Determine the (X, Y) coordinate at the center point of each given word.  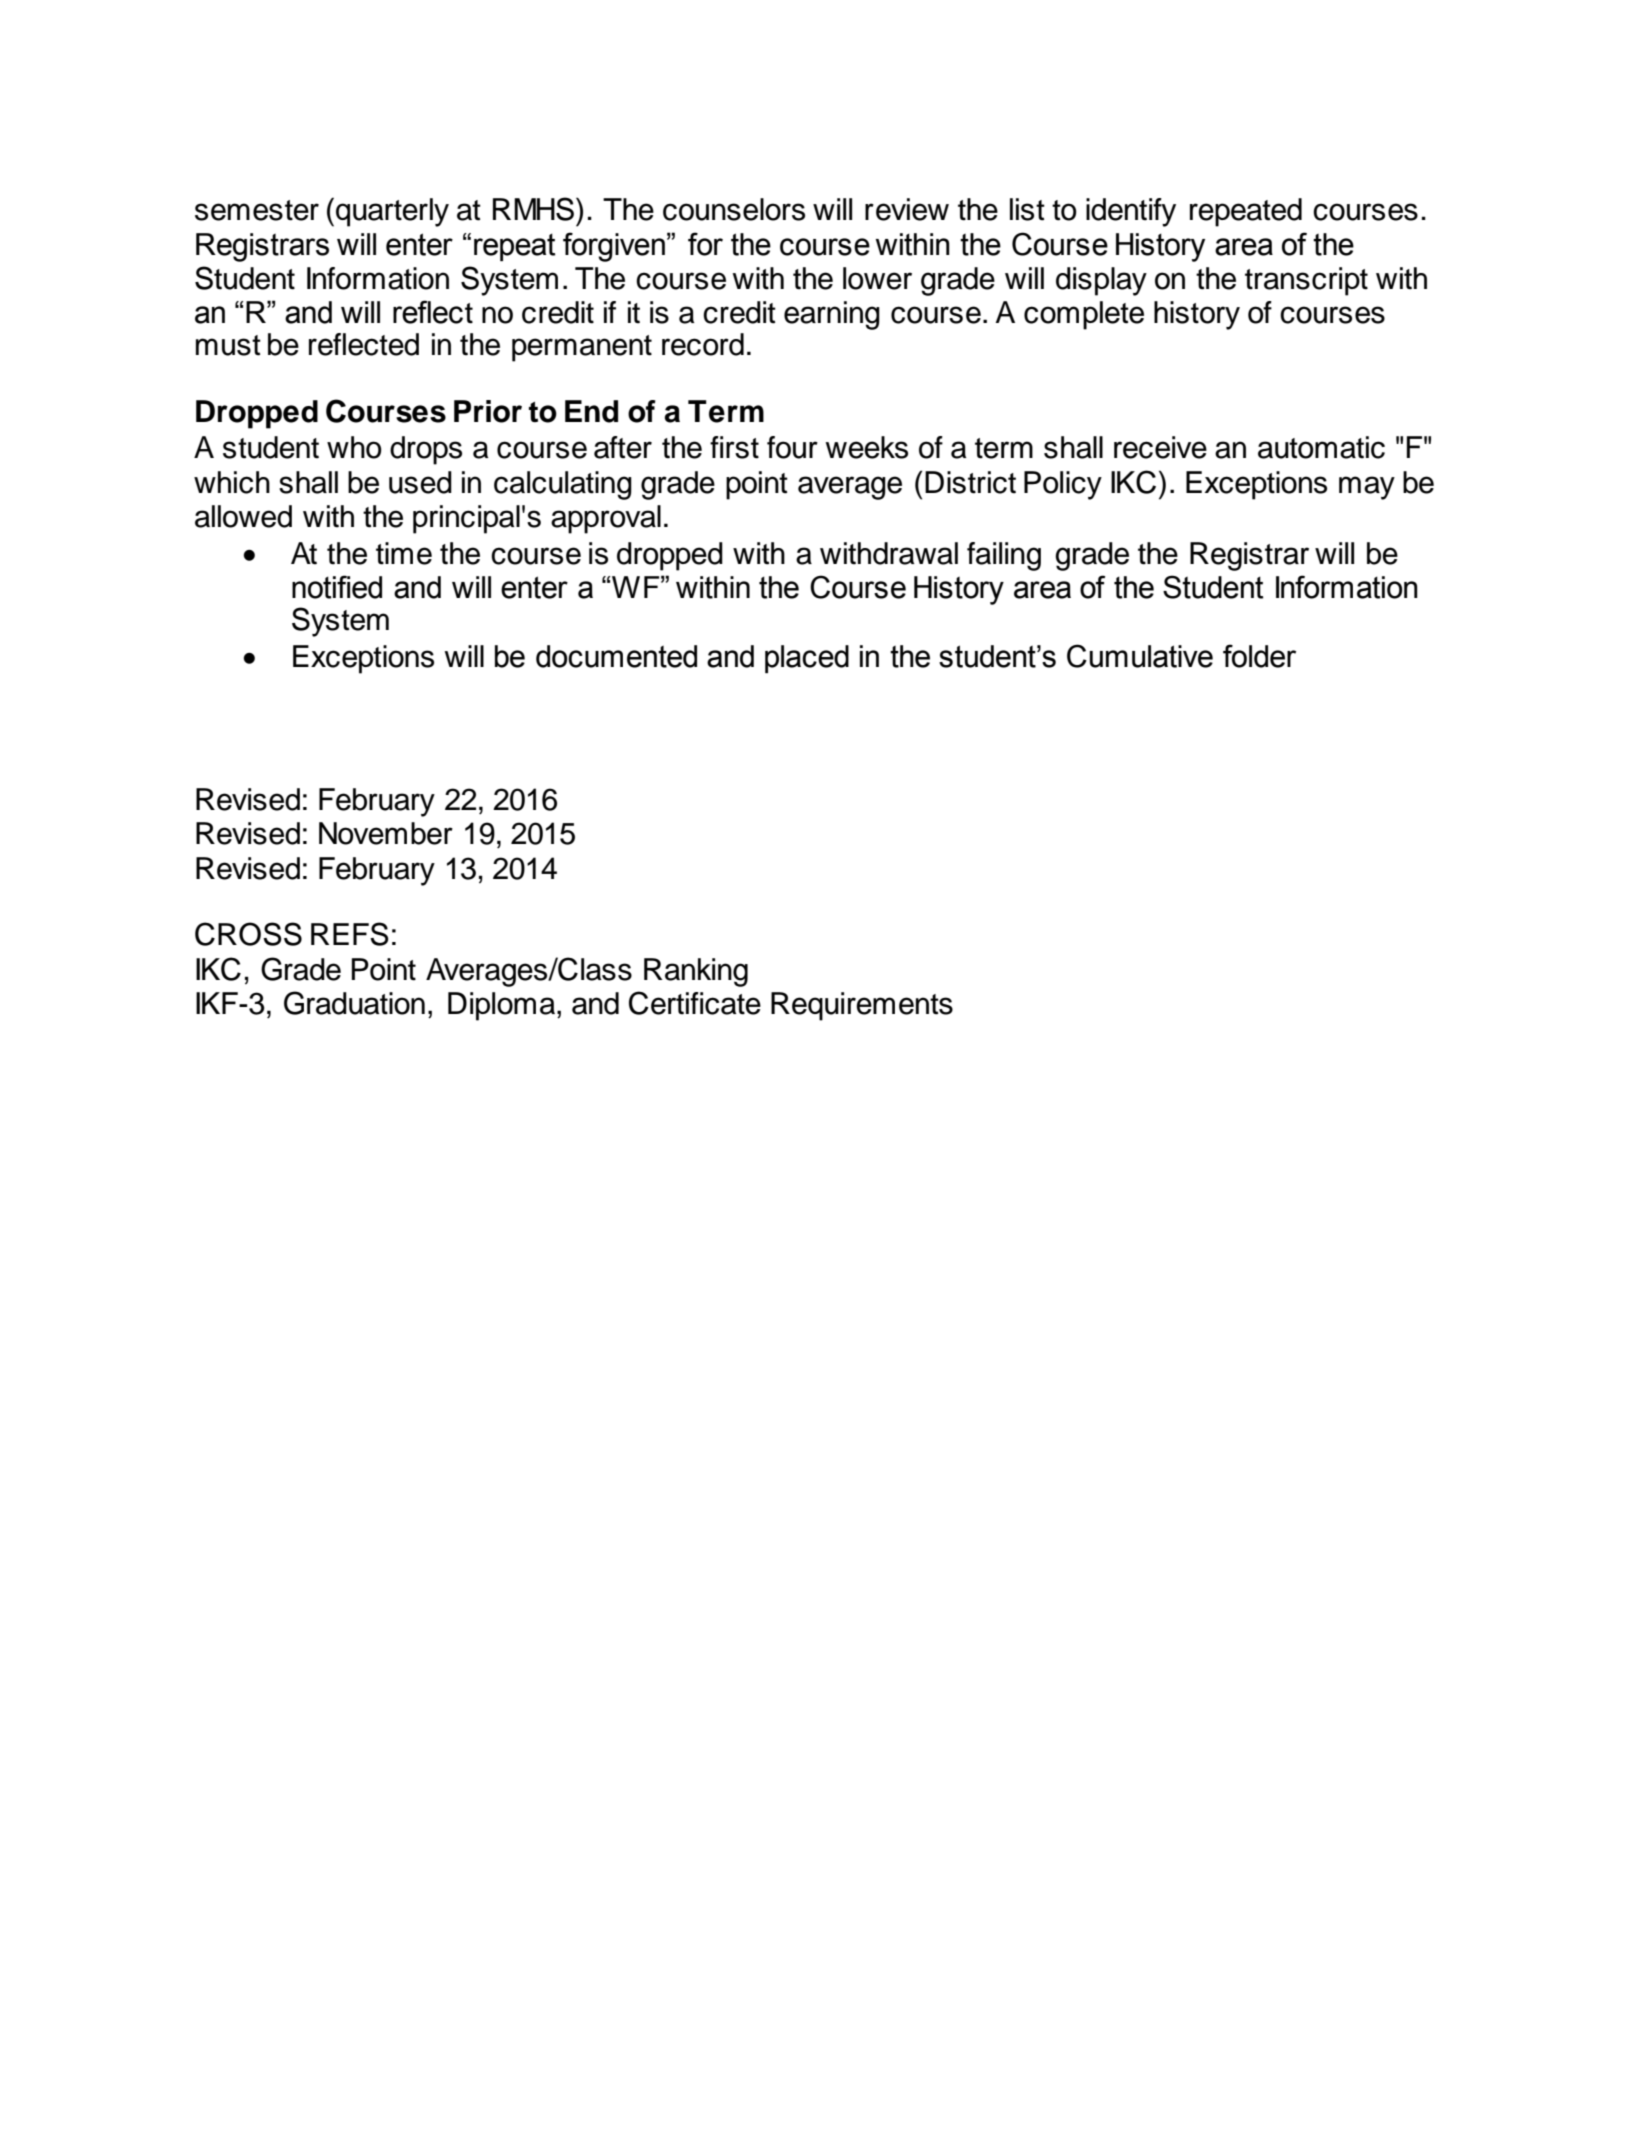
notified (337, 587)
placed (807, 659)
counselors (734, 209)
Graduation (354, 1003)
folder (1259, 656)
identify (1131, 212)
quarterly (392, 212)
